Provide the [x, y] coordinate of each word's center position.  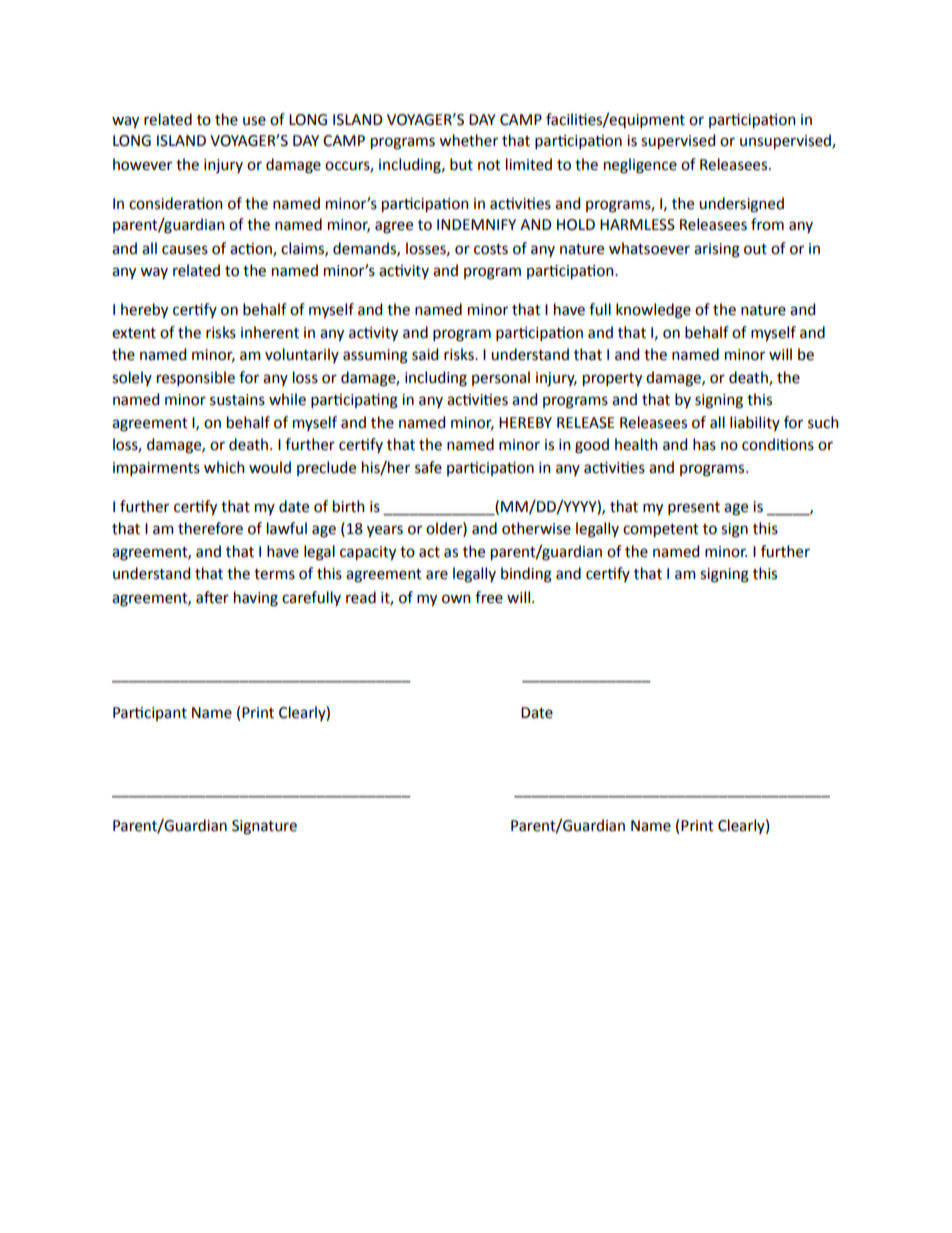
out [755, 249]
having [256, 599]
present [694, 508]
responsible [196, 378]
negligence [640, 166]
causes [185, 250]
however [142, 164]
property [612, 380]
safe [428, 467]
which [224, 467]
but [461, 164]
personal [501, 378]
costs [491, 249]
